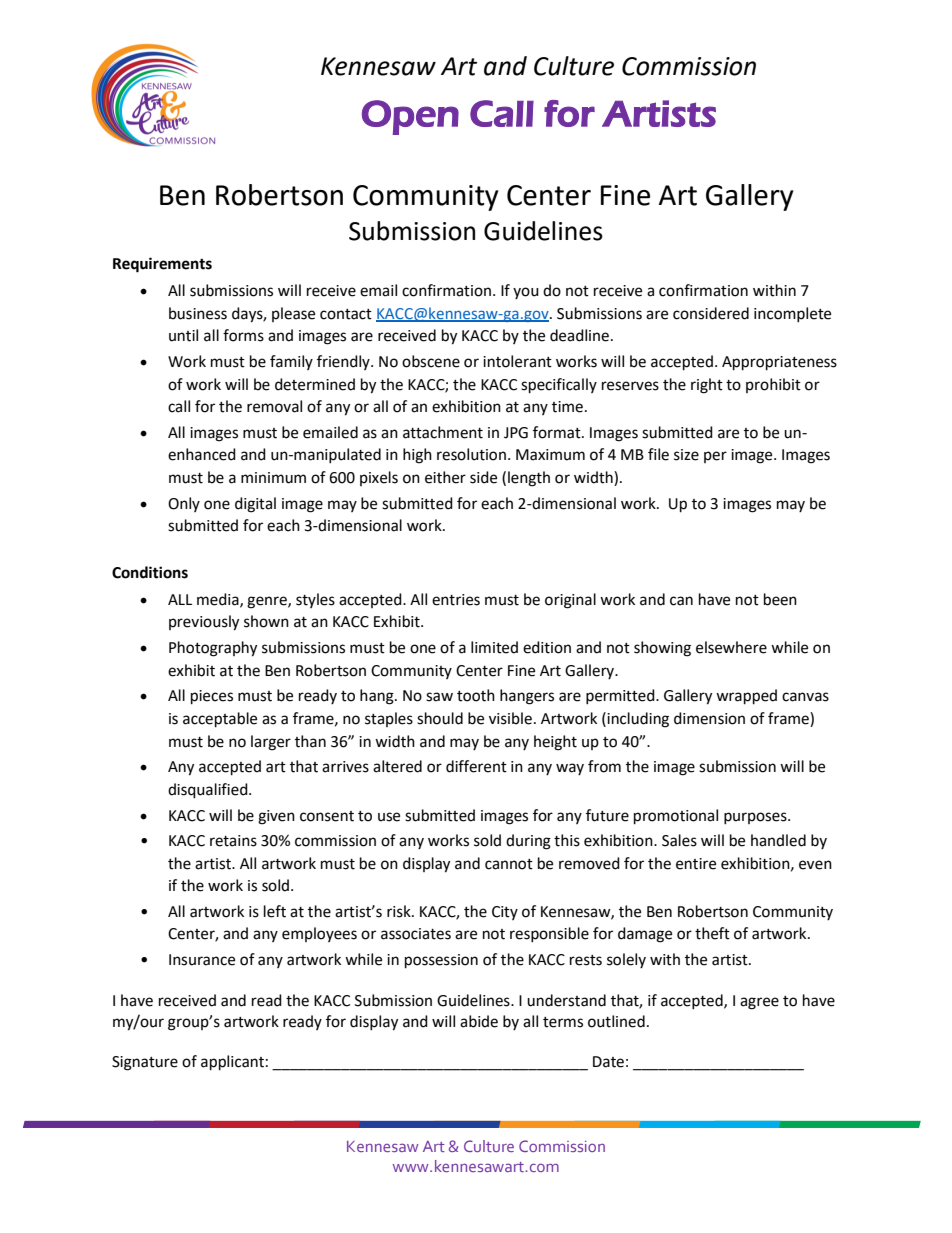 The image size is (952, 1233). What do you see at coordinates (232, 1063) in the page?
I see `applicant` at bounding box center [232, 1063].
